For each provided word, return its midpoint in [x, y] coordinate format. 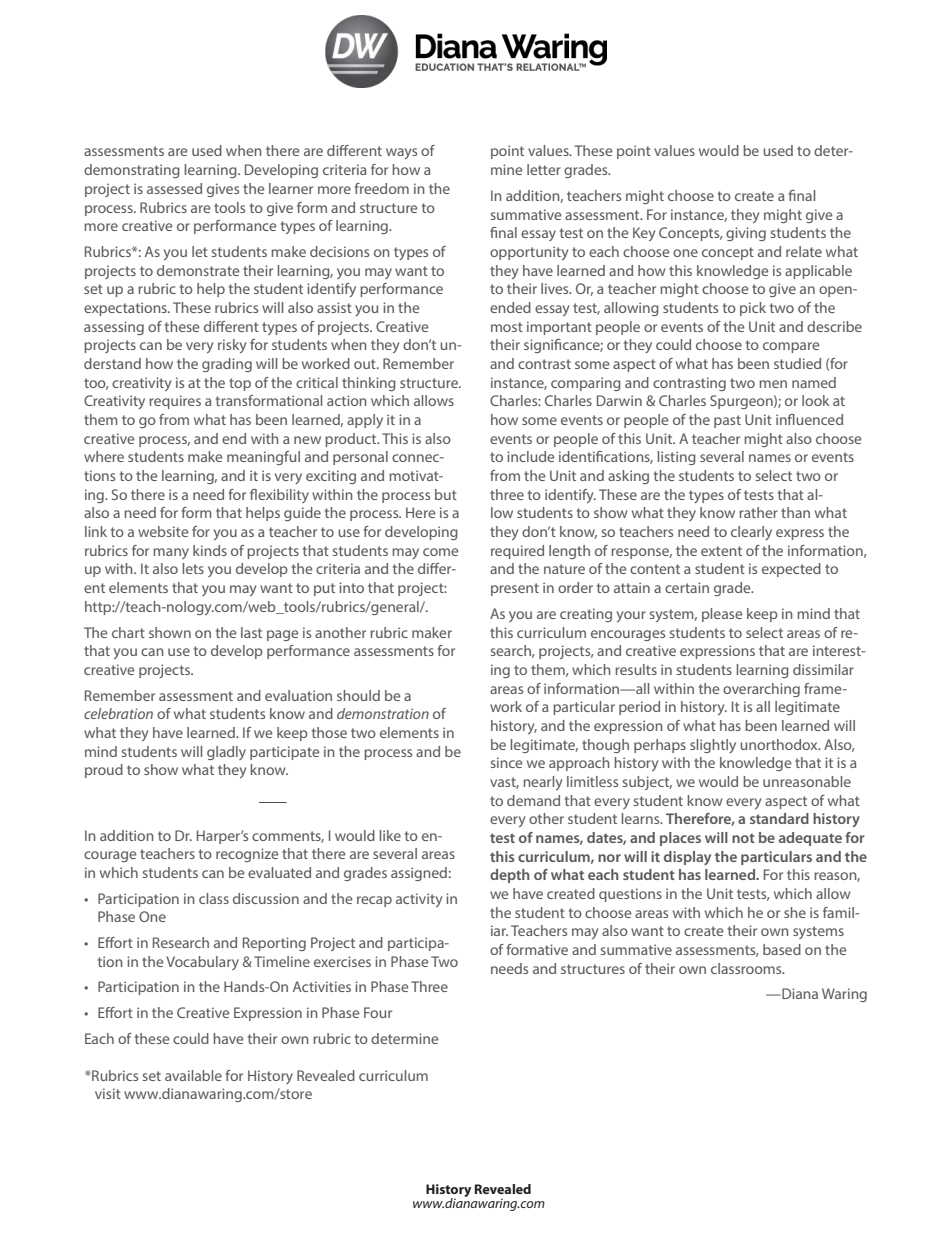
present [515, 589]
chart [128, 632]
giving [746, 234]
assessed [174, 188]
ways [401, 153]
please [722, 615]
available [193, 1075]
